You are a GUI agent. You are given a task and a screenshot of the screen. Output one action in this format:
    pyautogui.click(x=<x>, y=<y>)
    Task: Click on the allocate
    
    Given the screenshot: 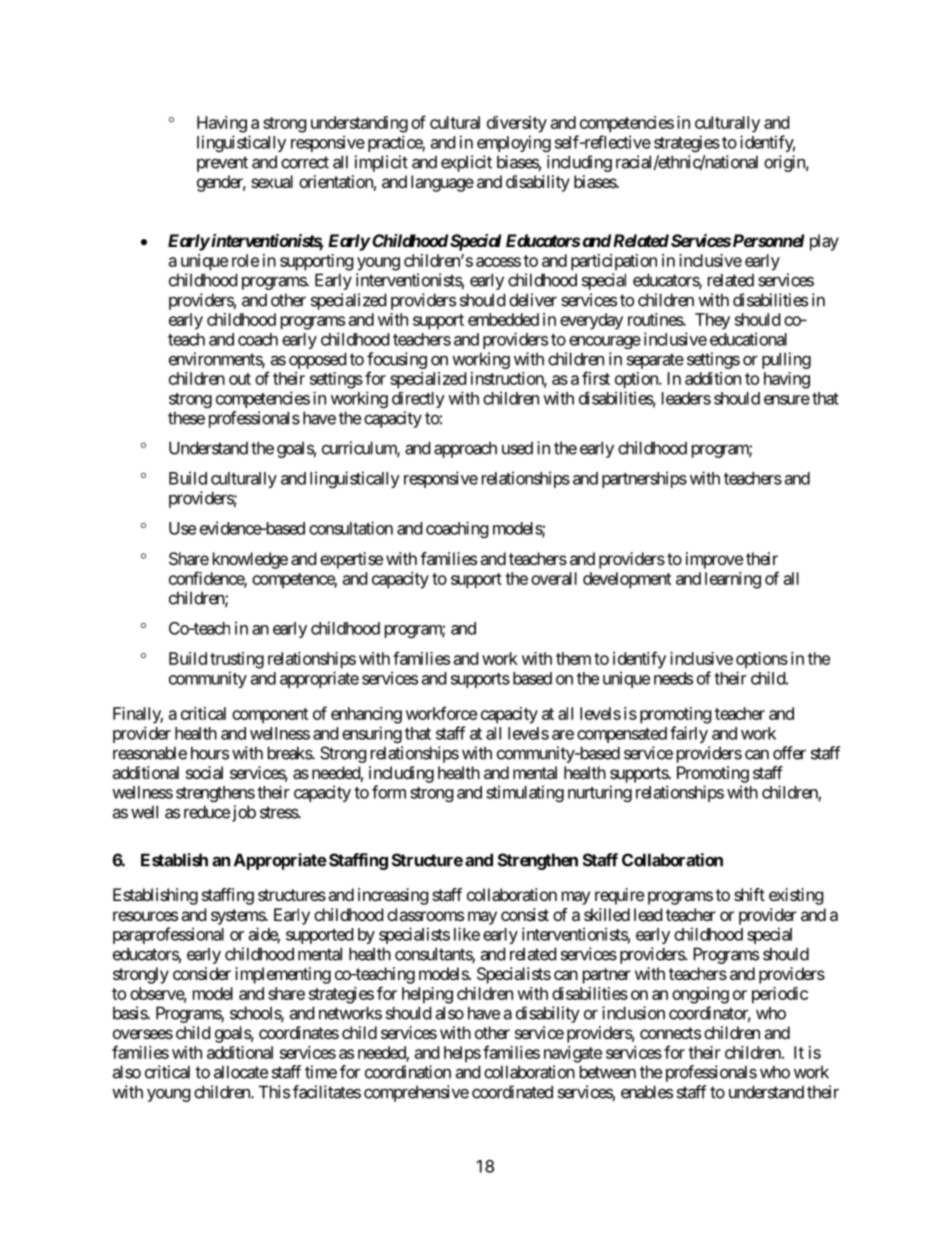 What is the action you would take?
    pyautogui.click(x=241, y=1072)
